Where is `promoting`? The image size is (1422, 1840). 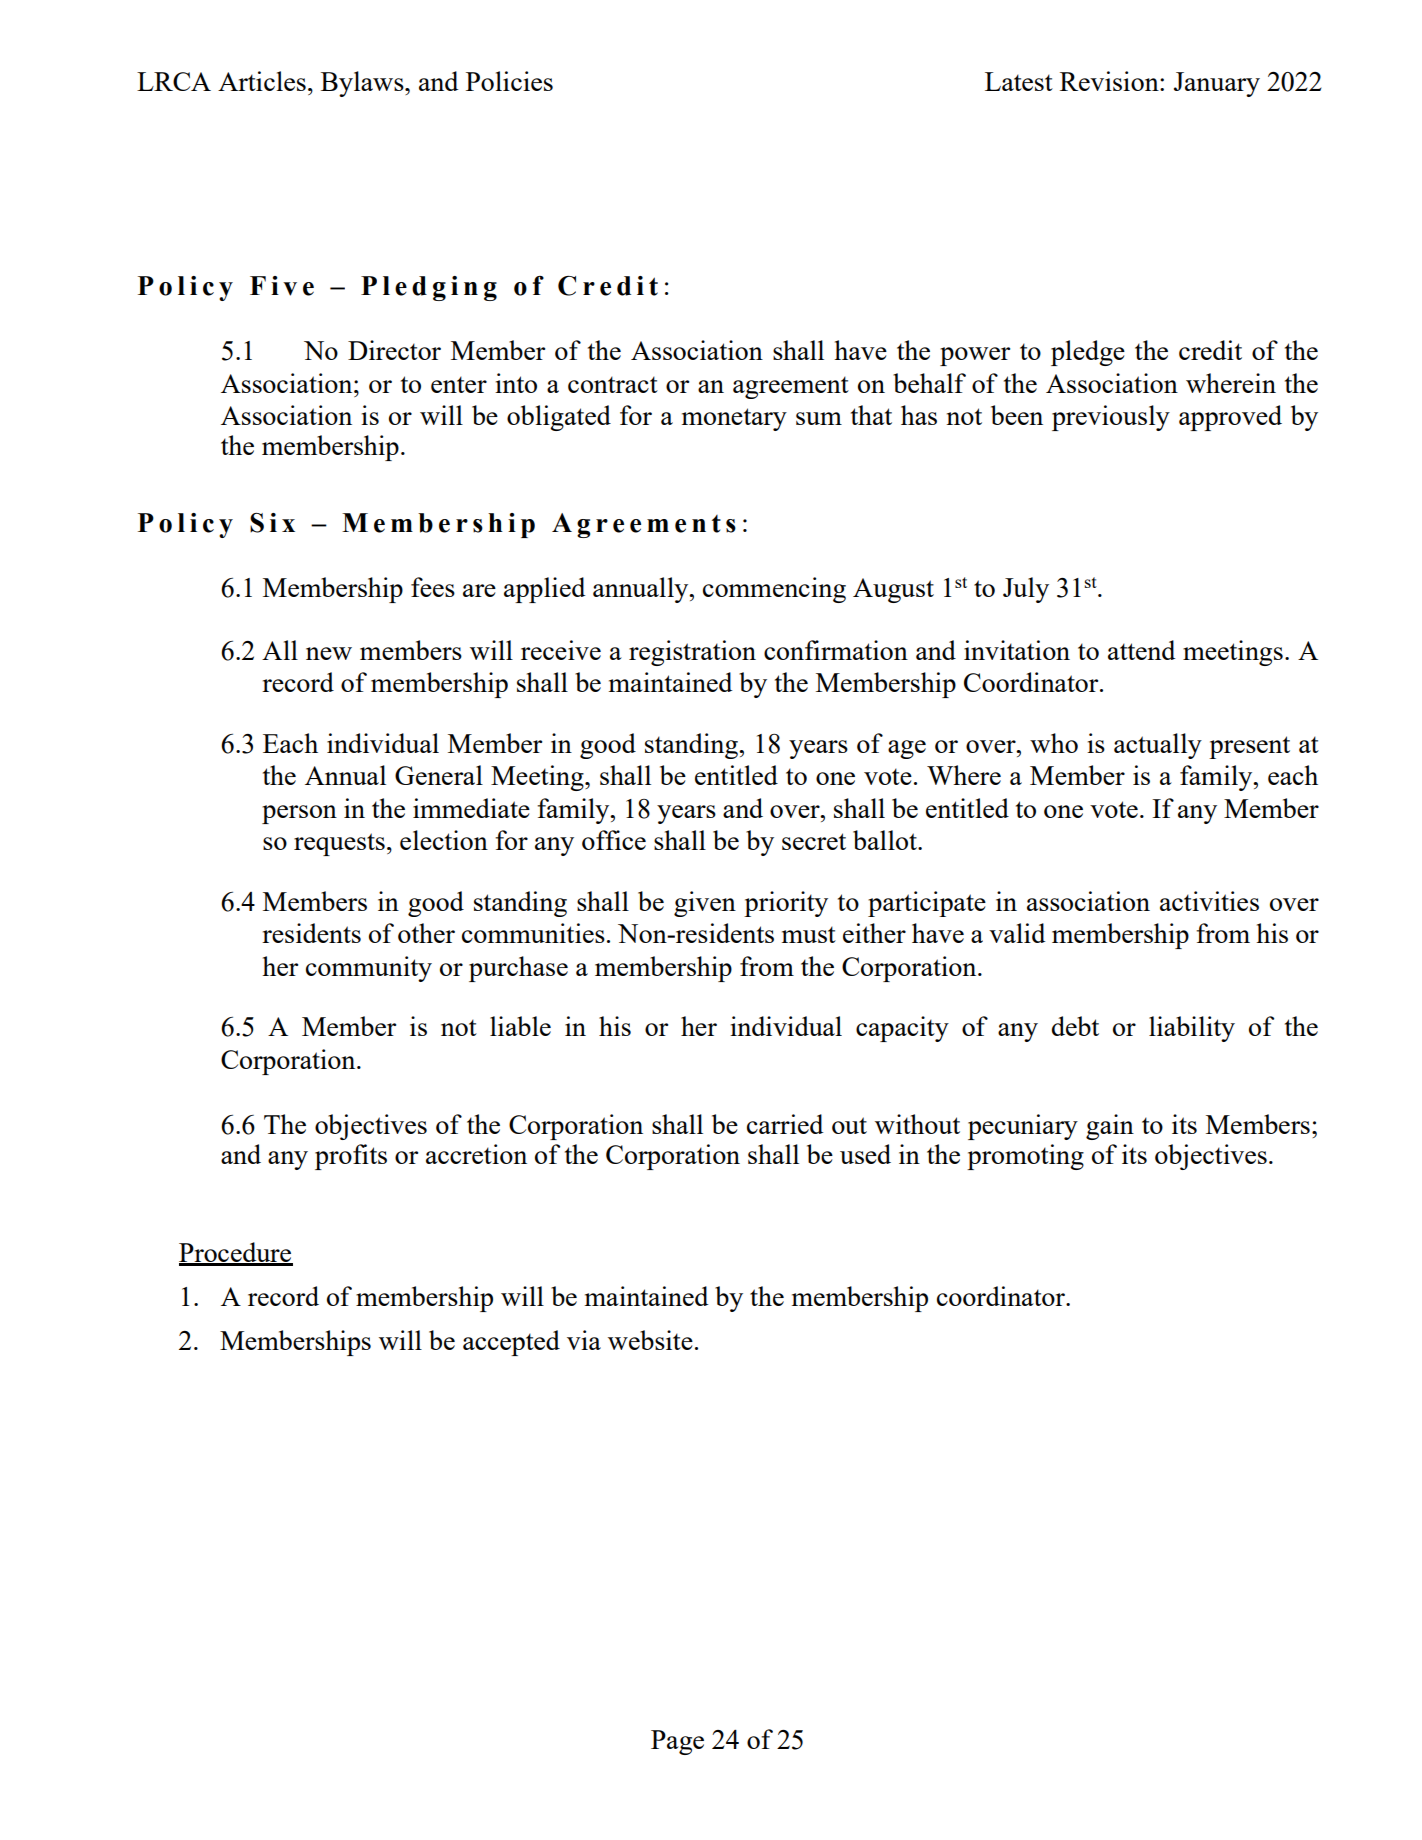 promoting is located at coordinates (1025, 1157).
